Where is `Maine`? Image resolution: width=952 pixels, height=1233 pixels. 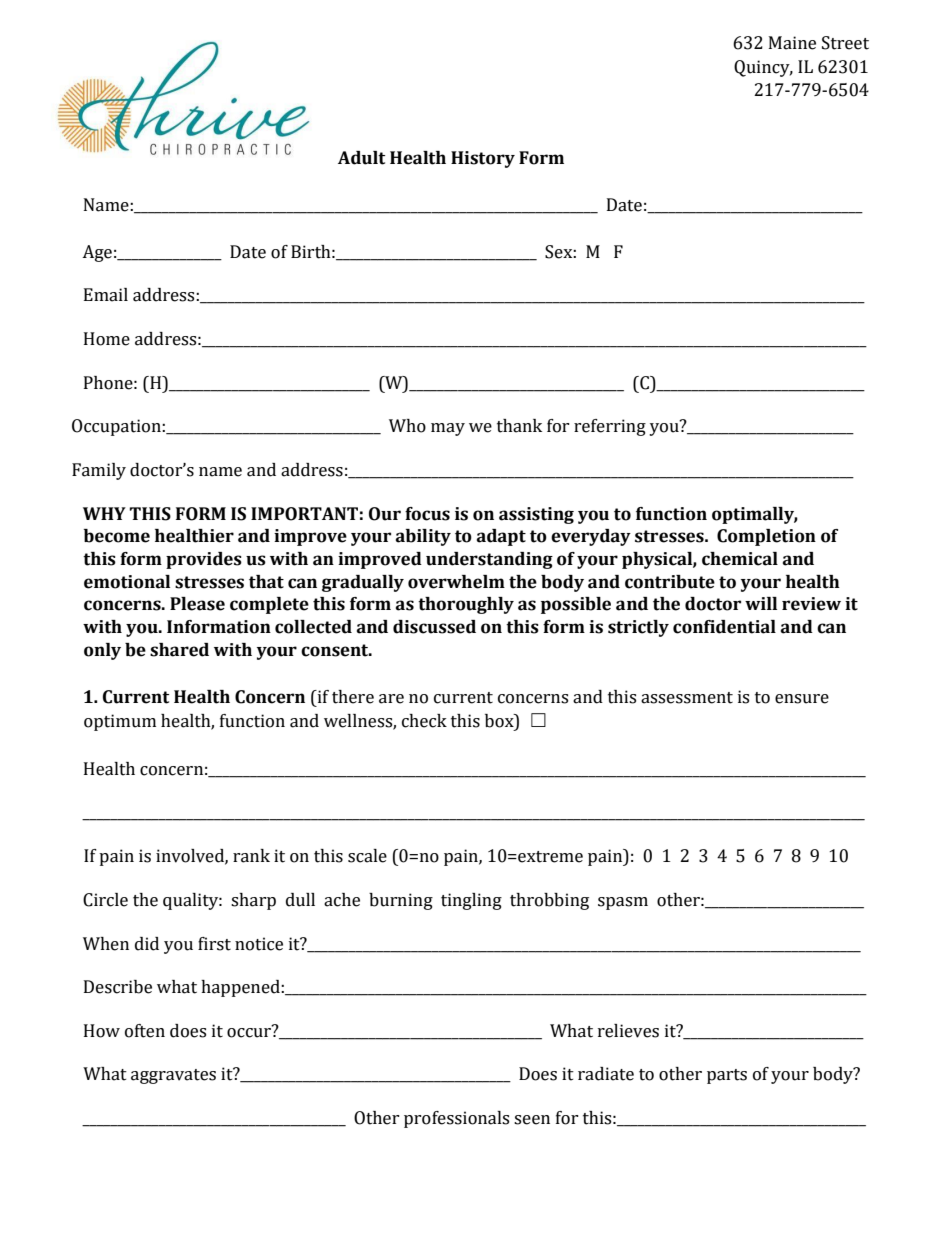
Maine is located at coordinates (792, 43).
